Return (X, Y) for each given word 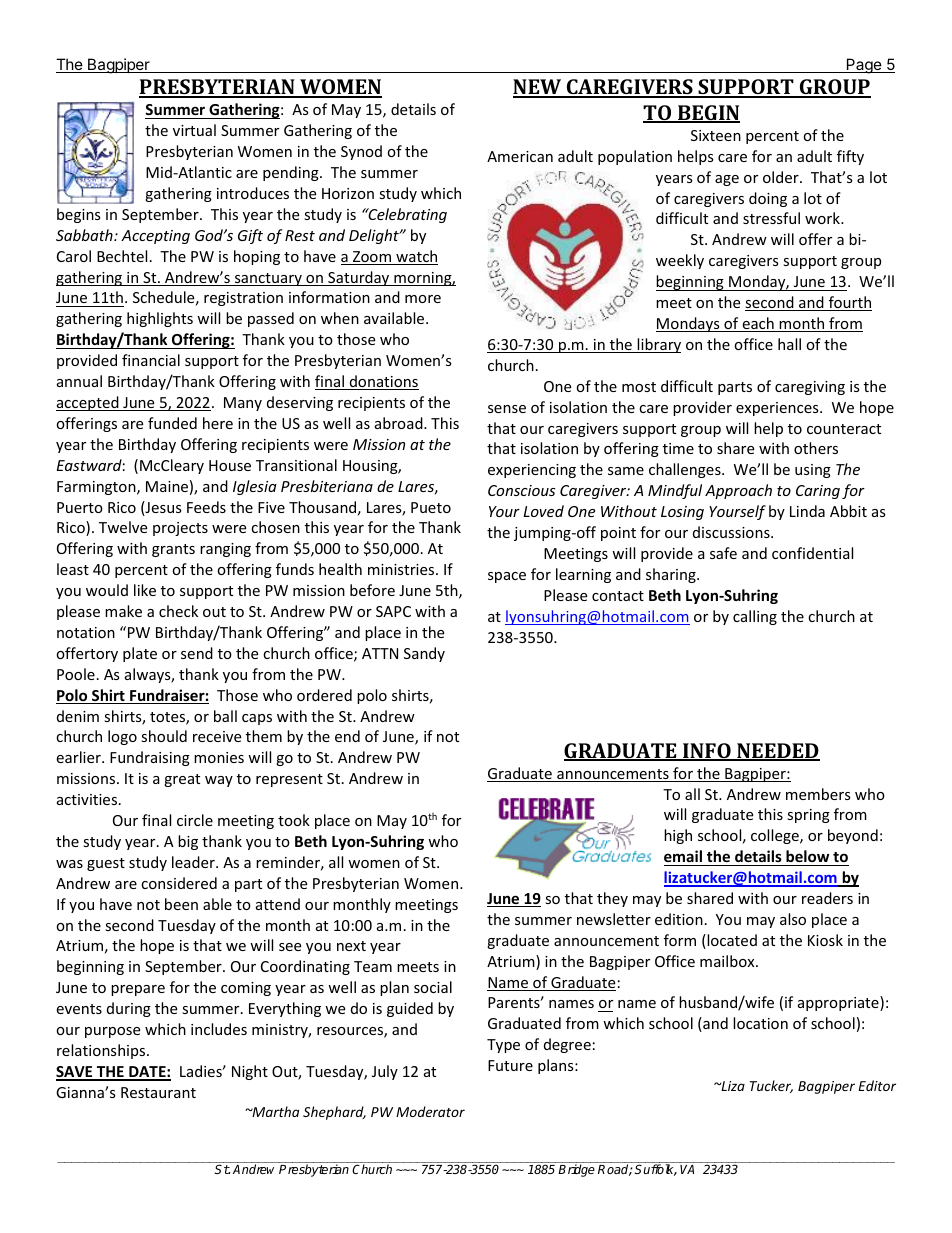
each (758, 324)
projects (180, 529)
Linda (807, 511)
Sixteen (716, 135)
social (433, 987)
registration (243, 299)
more (423, 299)
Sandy (424, 654)
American (520, 156)
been (181, 904)
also (793, 919)
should (164, 736)
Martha (274, 1111)
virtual (194, 130)
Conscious (521, 490)
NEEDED (777, 751)
